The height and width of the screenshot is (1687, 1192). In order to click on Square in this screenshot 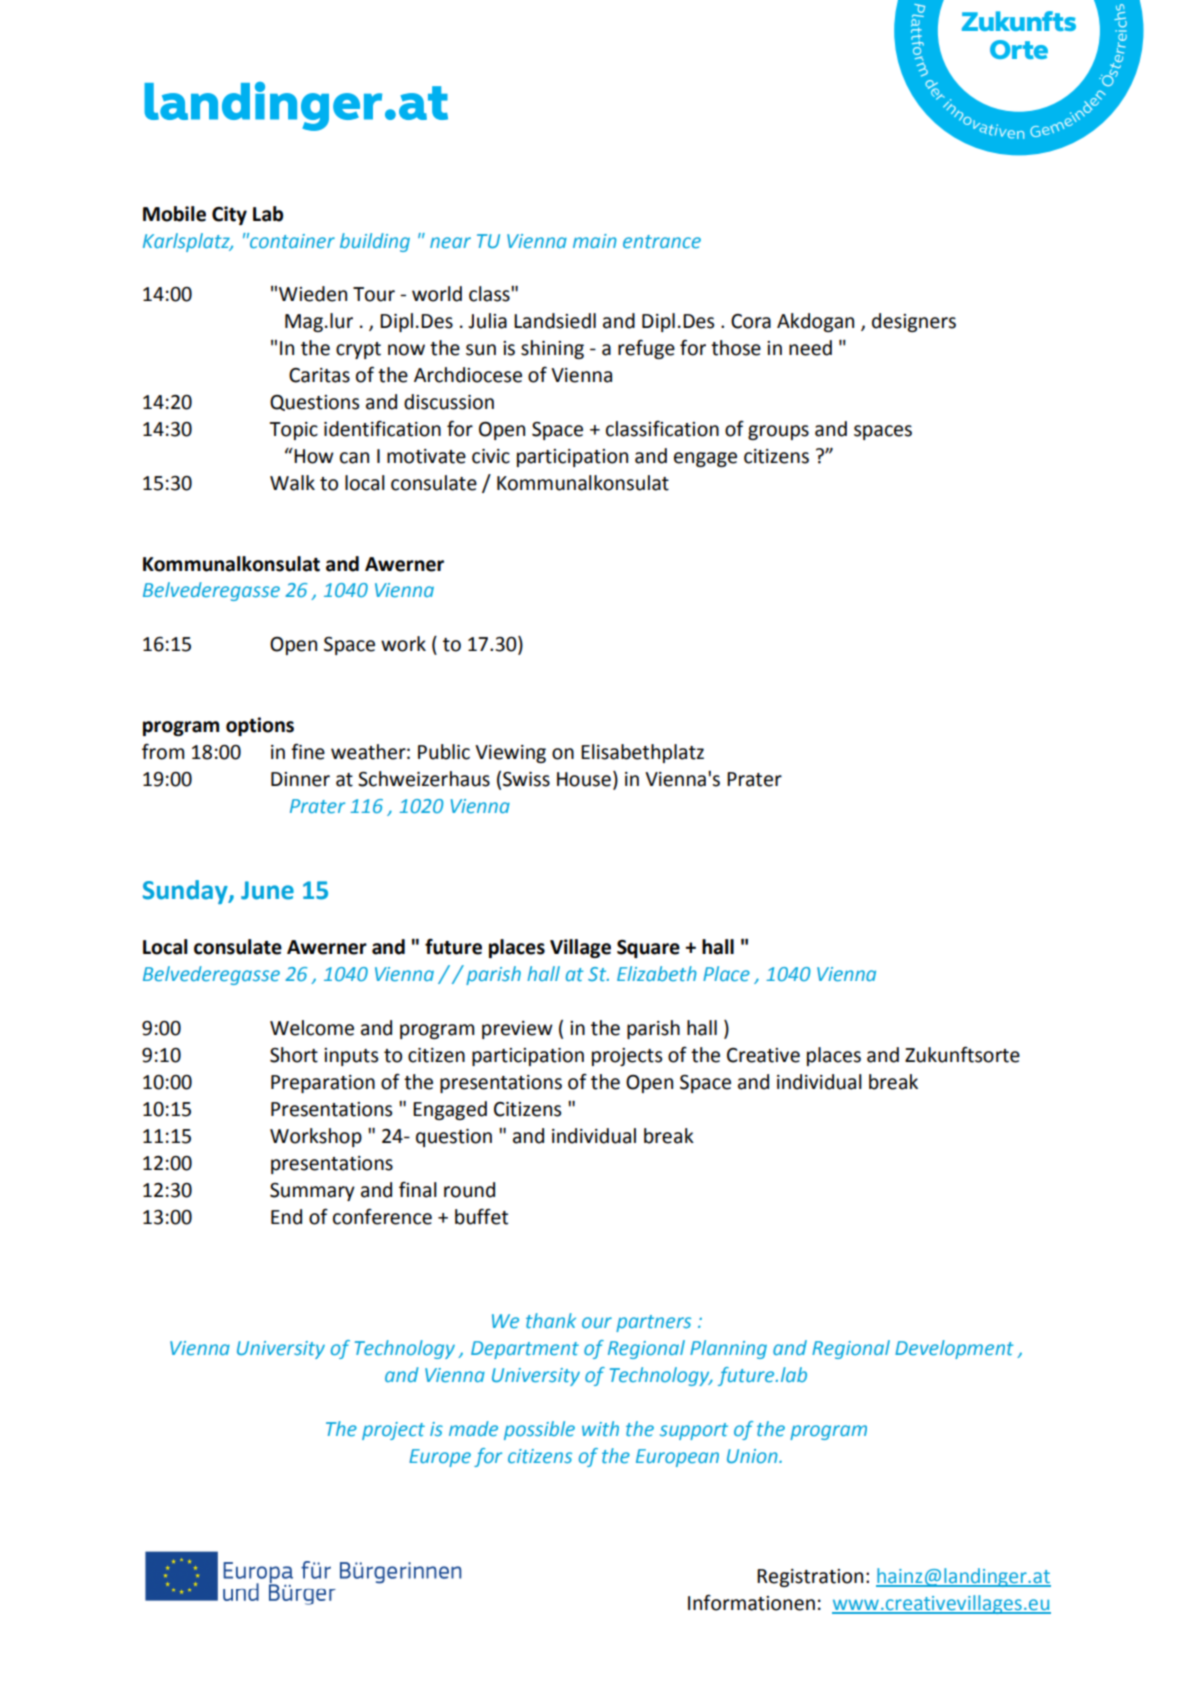, I will do `click(648, 949)`.
